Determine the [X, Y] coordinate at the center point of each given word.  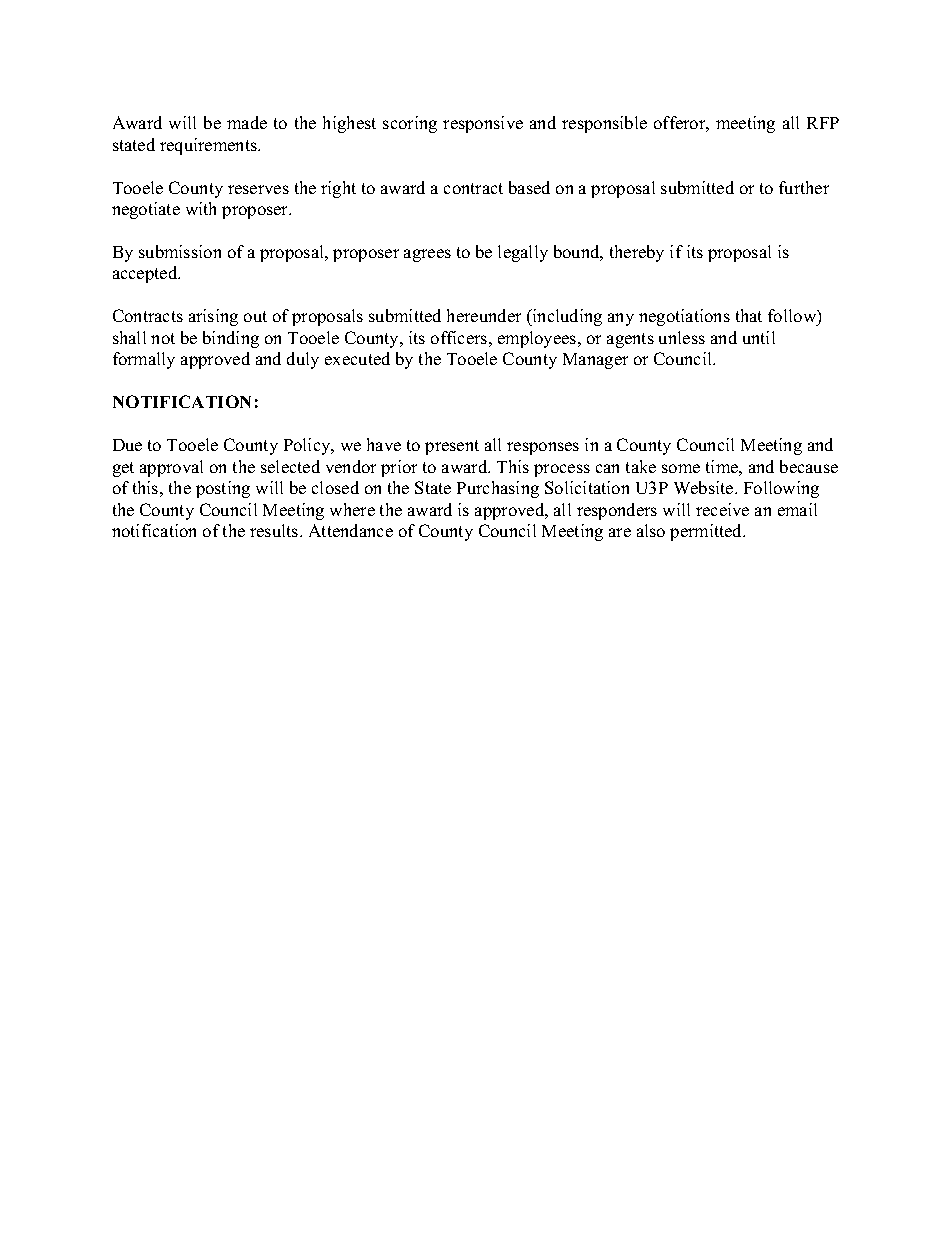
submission [180, 251]
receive [722, 509]
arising [213, 317]
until [759, 337]
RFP [823, 123]
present [452, 447]
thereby [637, 253]
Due [127, 445]
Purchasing [498, 489]
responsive [483, 124]
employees [538, 339]
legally [523, 253]
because [809, 466]
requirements [209, 146]
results [275, 530]
